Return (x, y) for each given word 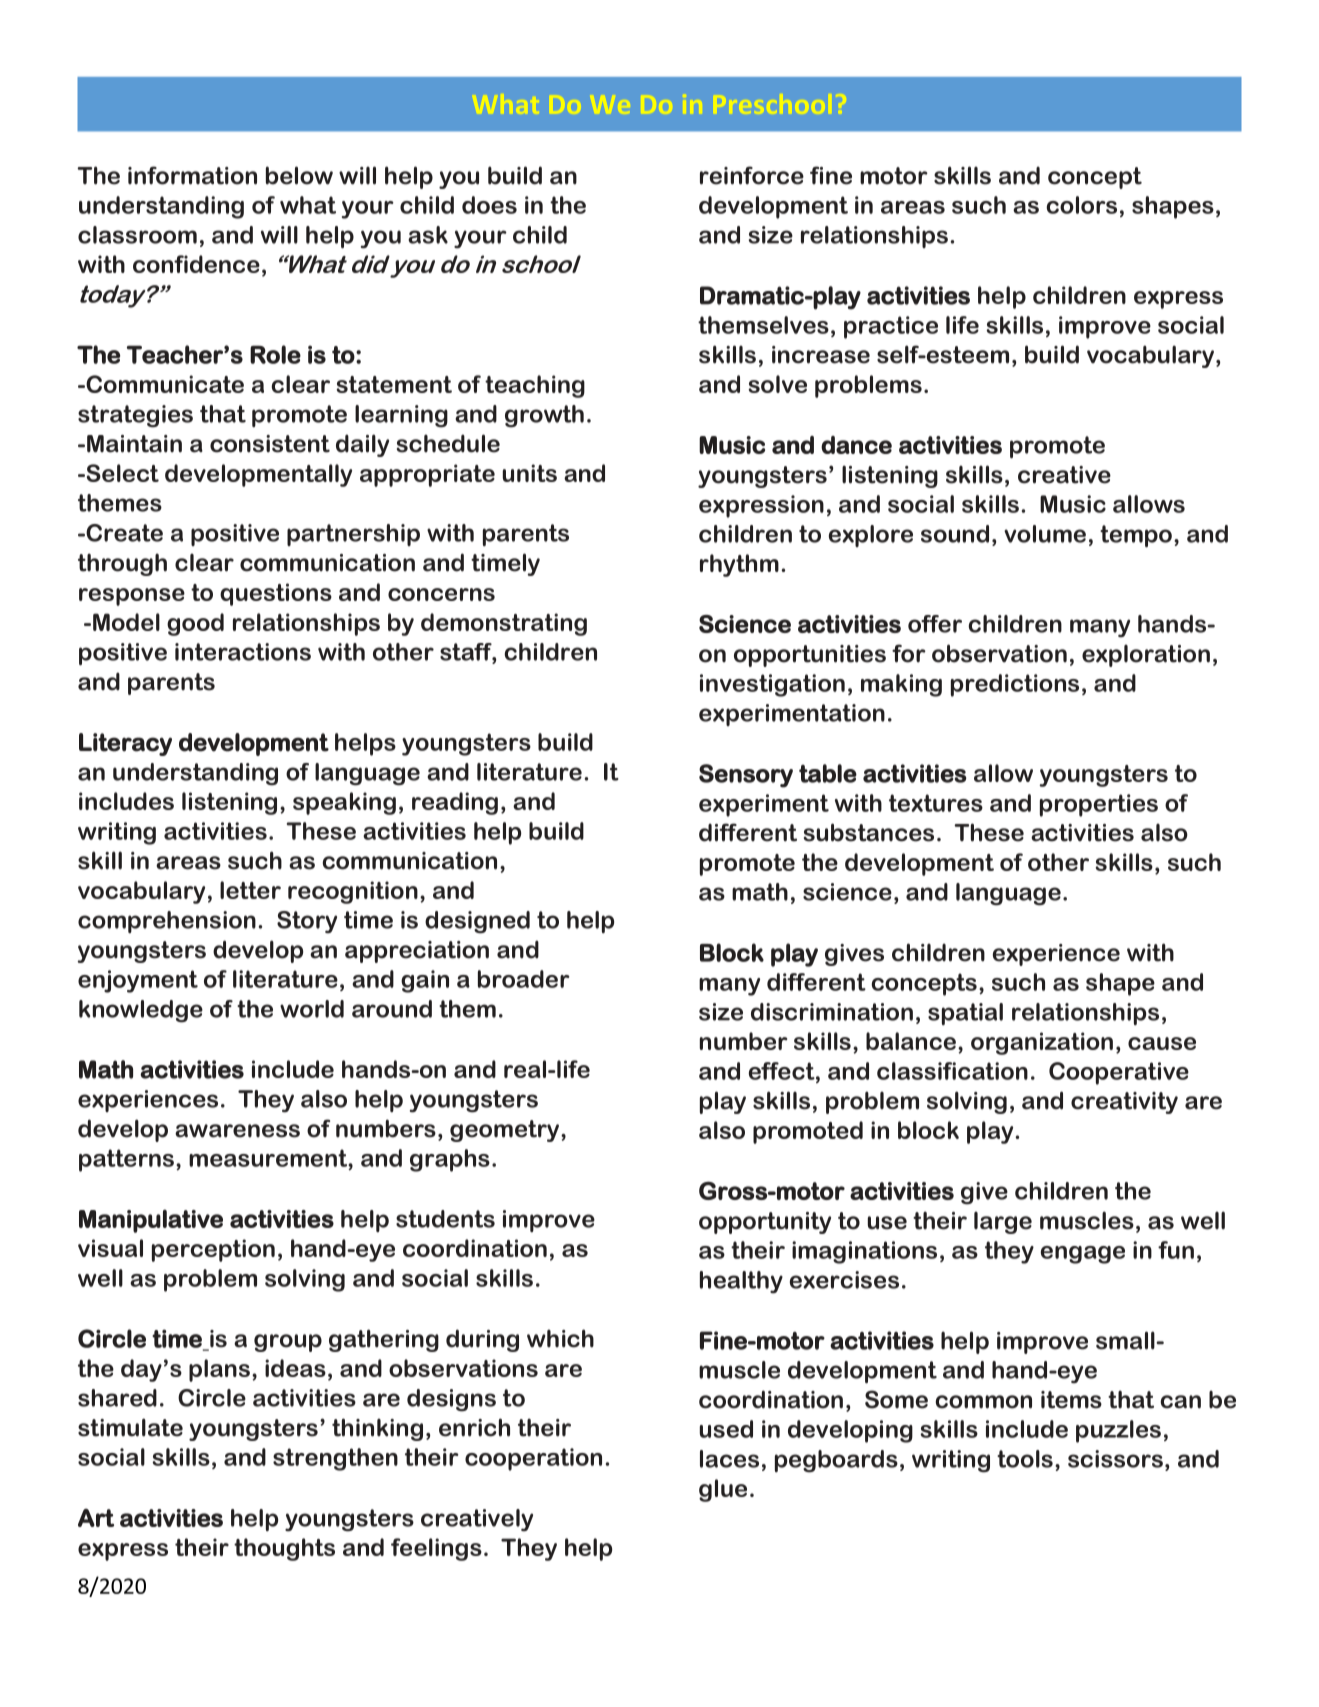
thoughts (284, 1549)
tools (1025, 1459)
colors (1081, 205)
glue (723, 1490)
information (192, 175)
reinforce (752, 175)
